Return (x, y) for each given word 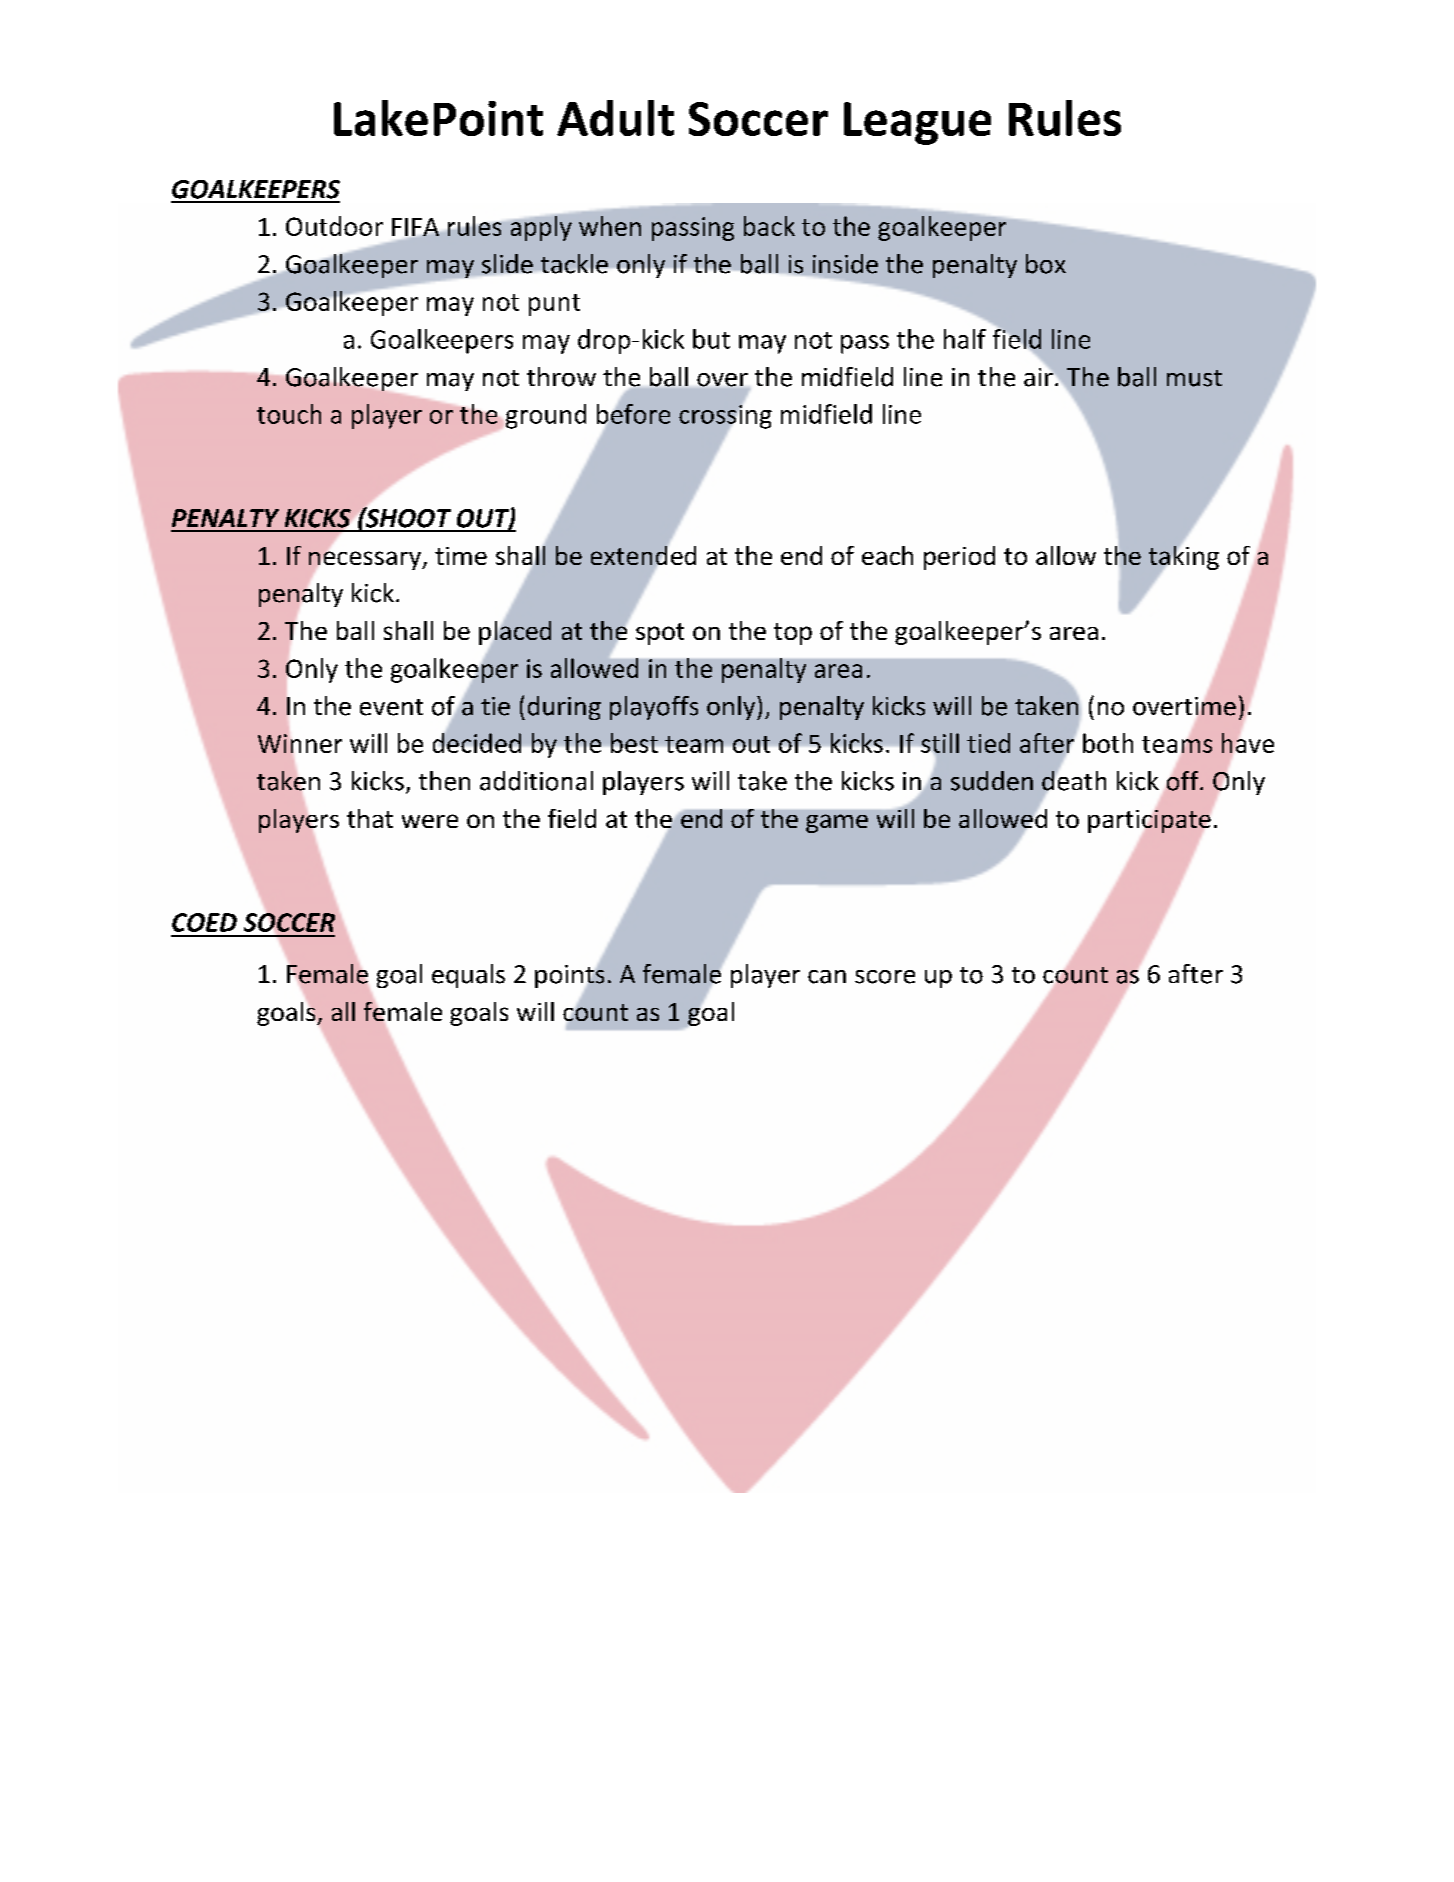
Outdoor (334, 226)
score (885, 977)
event (391, 707)
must (1194, 378)
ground (546, 416)
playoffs (654, 708)
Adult (615, 118)
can (827, 977)
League (917, 123)
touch (289, 414)
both (1108, 743)
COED (204, 922)
